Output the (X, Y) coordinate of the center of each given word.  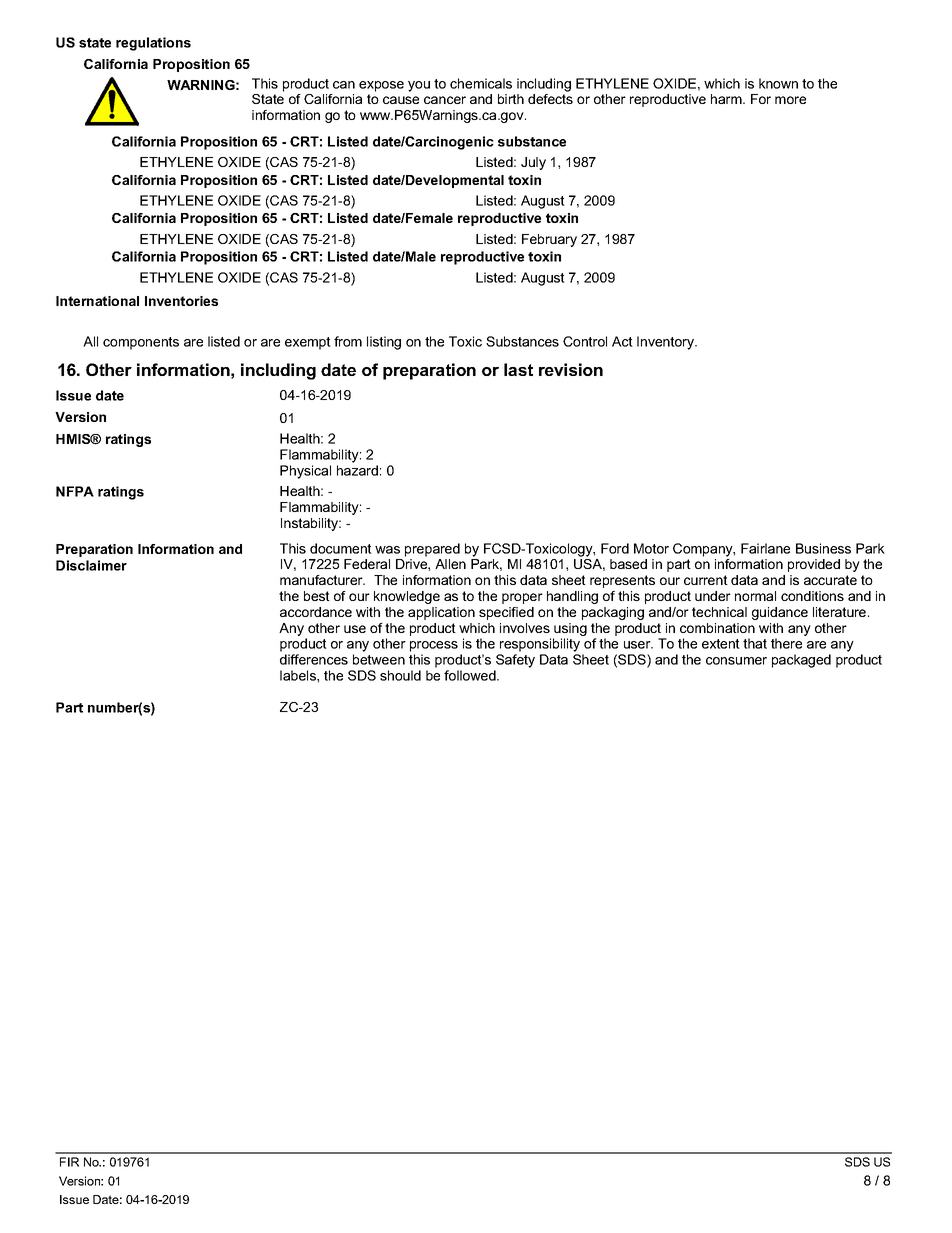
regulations (153, 44)
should (400, 675)
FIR (69, 1162)
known (778, 83)
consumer (736, 661)
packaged (801, 661)
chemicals (481, 83)
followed (471, 675)
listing (384, 343)
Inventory (666, 343)
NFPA (75, 491)
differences (314, 659)
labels (299, 675)
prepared (432, 550)
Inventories (181, 301)
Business (823, 548)
